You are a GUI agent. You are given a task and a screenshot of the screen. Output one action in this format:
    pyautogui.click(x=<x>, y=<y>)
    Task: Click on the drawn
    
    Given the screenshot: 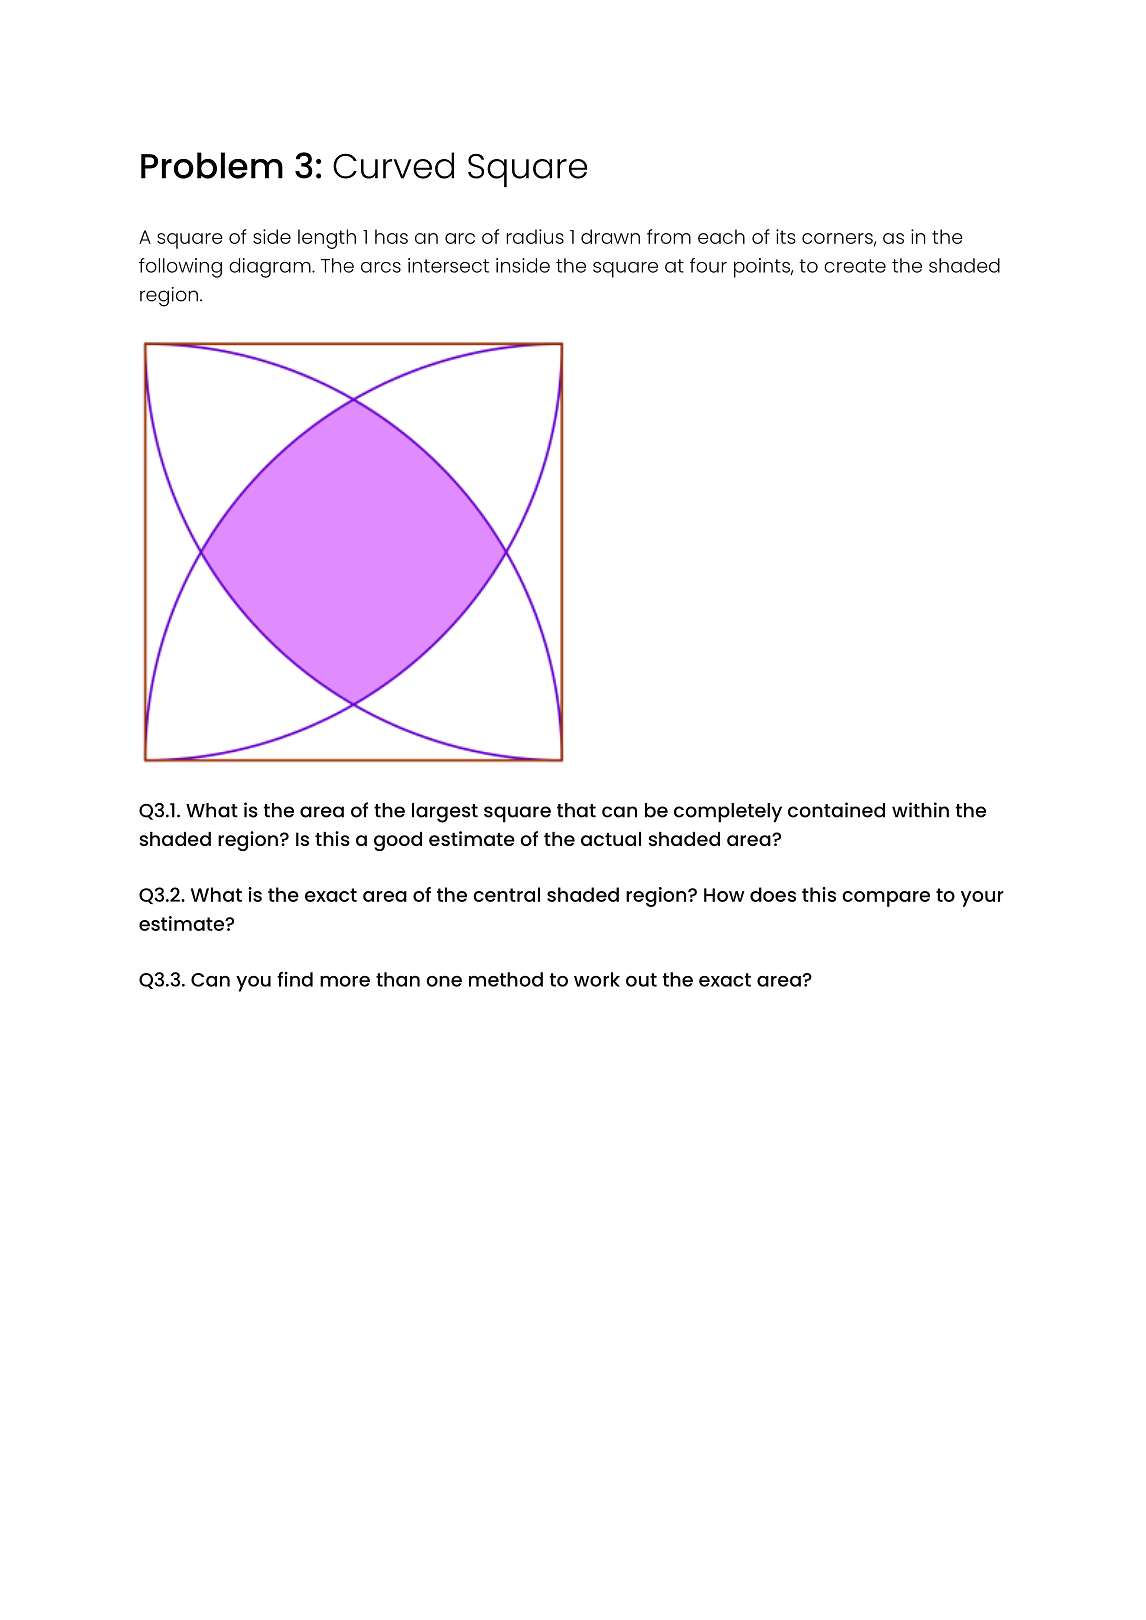 What is the action you would take?
    pyautogui.click(x=610, y=236)
